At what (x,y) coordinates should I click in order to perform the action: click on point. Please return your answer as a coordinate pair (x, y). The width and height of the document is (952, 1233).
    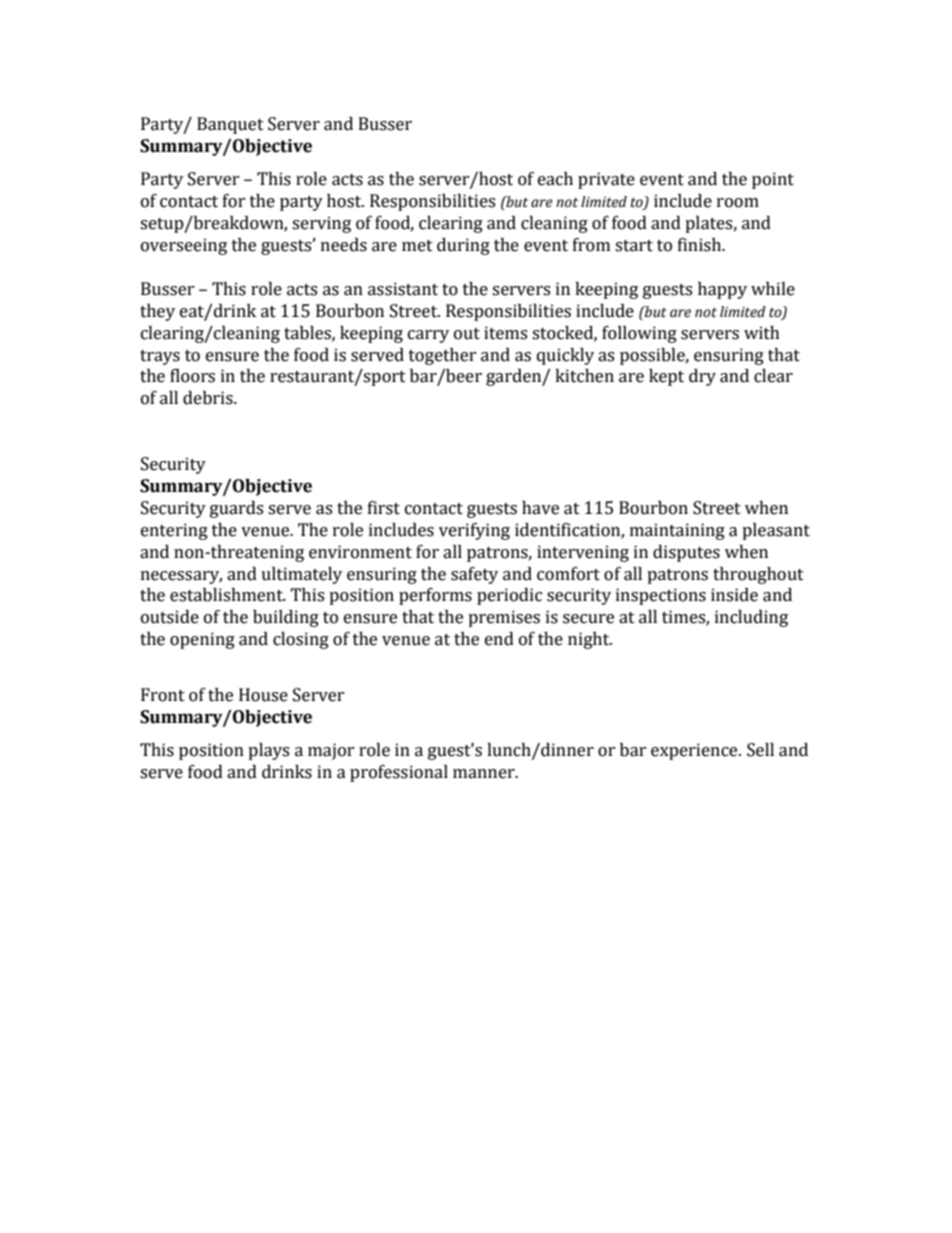
    Looking at the image, I should click on (773, 180).
